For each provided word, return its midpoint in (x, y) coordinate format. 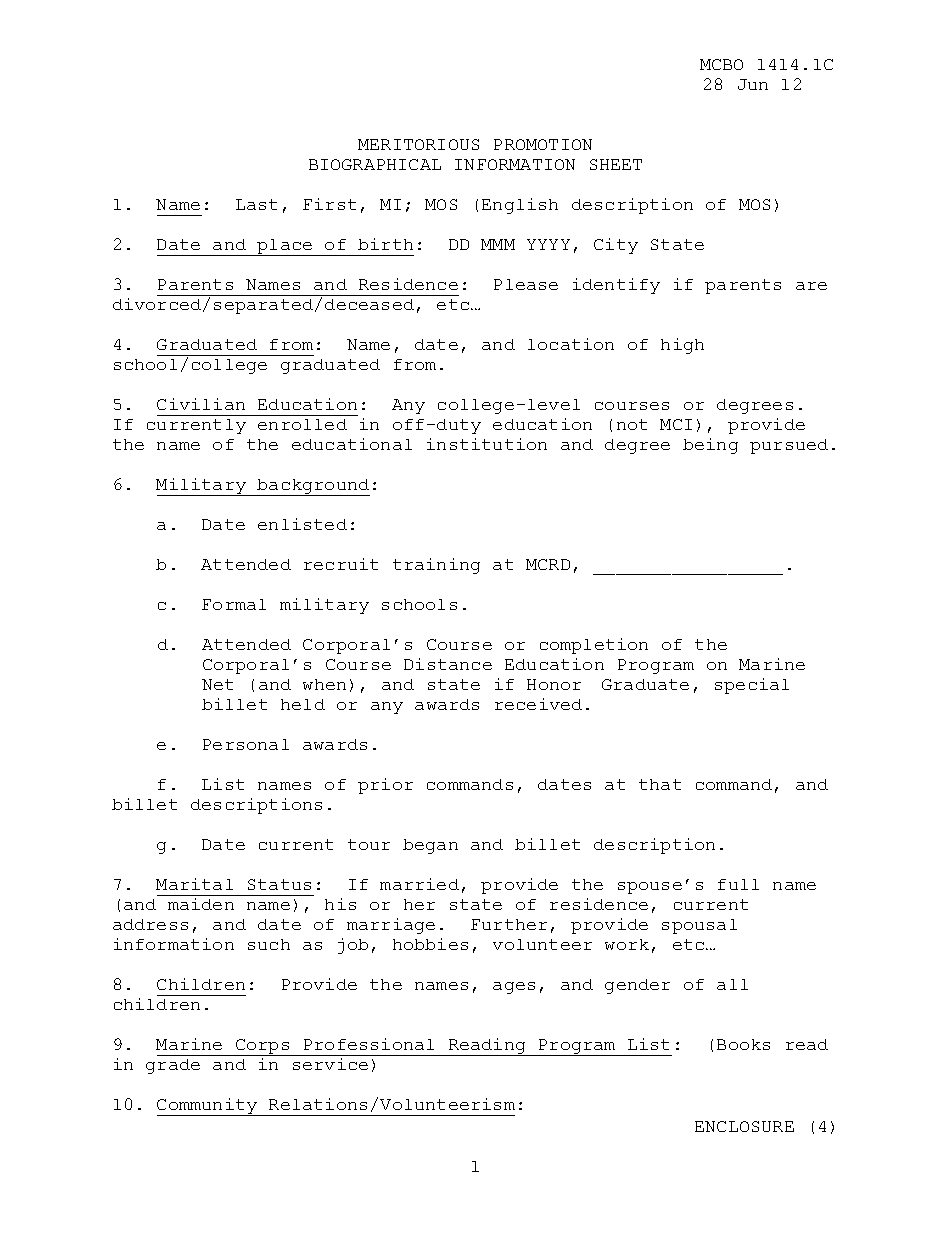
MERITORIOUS (418, 144)
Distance (448, 664)
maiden (201, 904)
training (436, 566)
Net (217, 684)
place (285, 247)
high (682, 346)
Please (526, 284)
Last (256, 204)
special (752, 686)
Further (509, 924)
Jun (753, 84)
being (710, 446)
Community (208, 1107)
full (738, 884)
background (313, 487)
